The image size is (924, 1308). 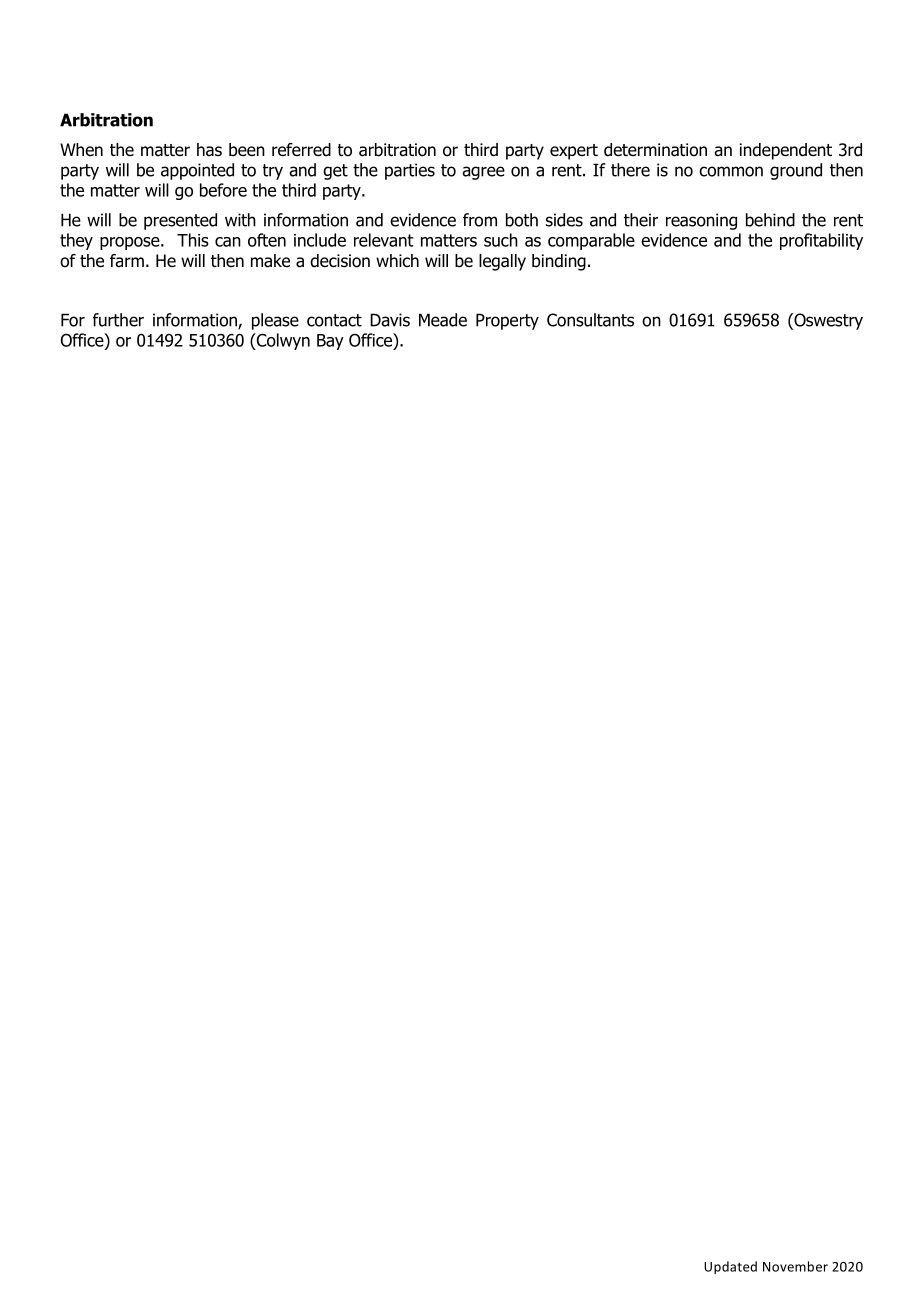 I want to click on further, so click(x=118, y=320).
